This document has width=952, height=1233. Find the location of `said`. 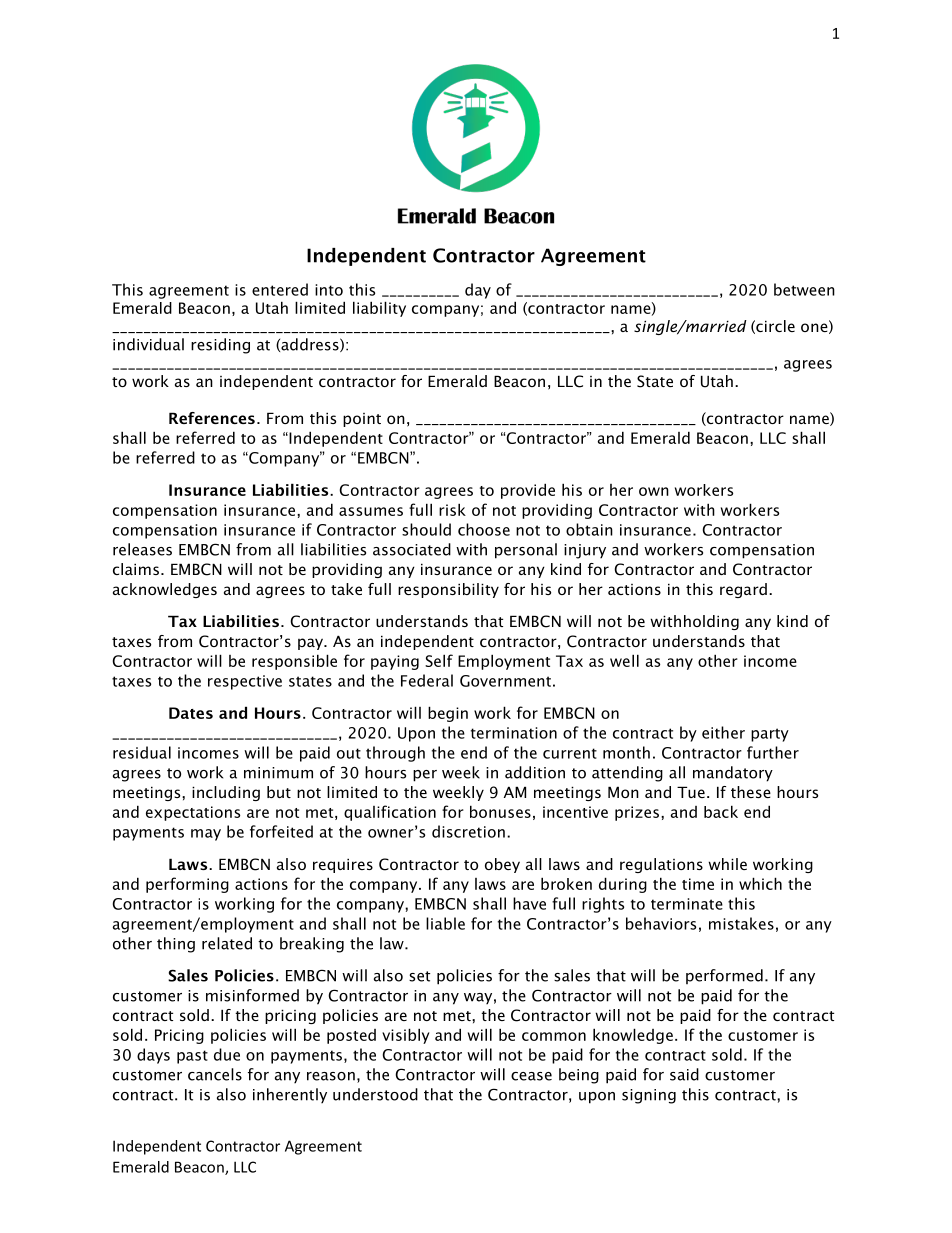

said is located at coordinates (684, 1074).
